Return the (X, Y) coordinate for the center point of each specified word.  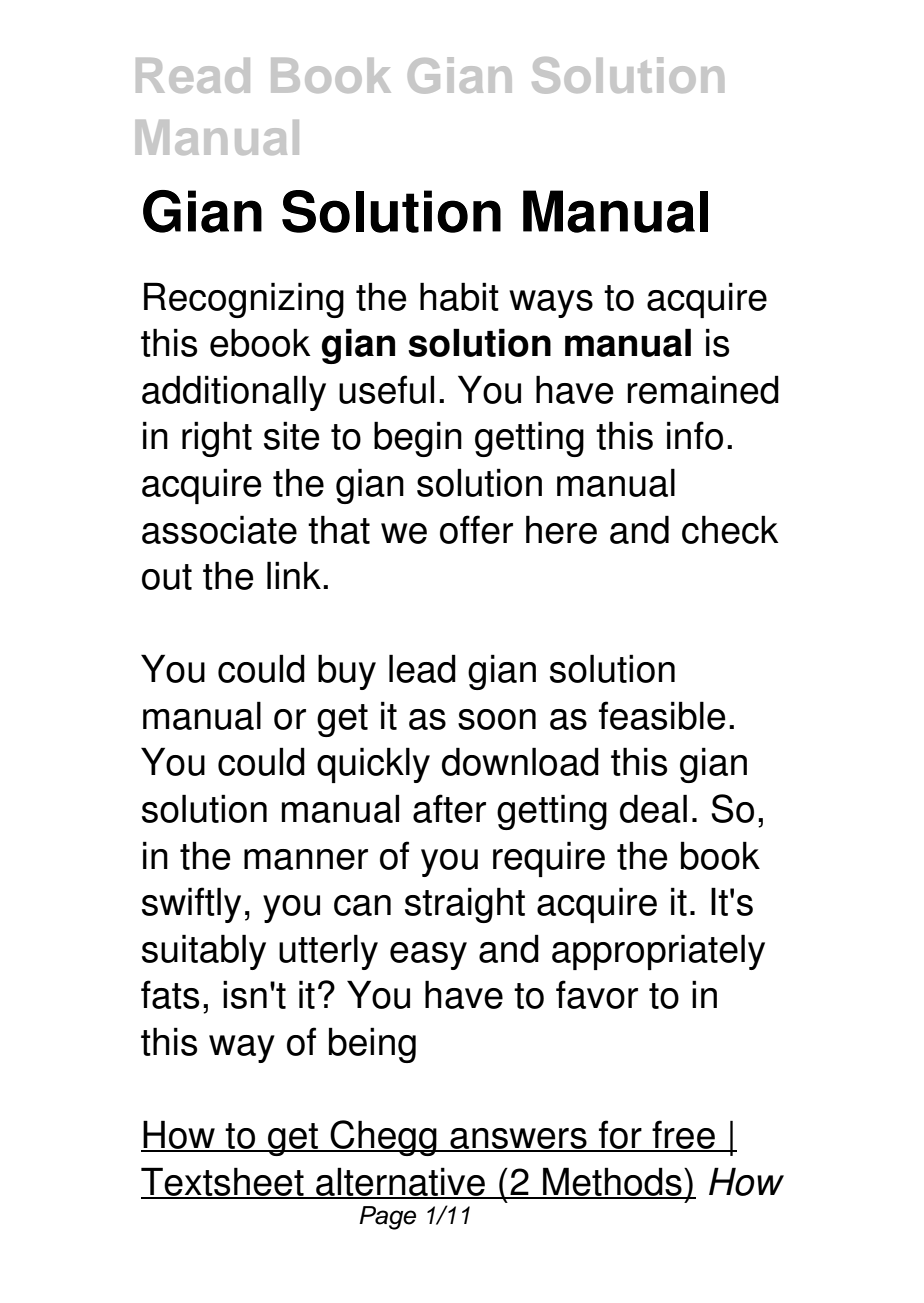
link (295, 575)
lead (422, 668)
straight (465, 905)
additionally (234, 393)
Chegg (384, 1138)
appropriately (658, 952)
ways (551, 304)
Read (193, 75)
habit (459, 296)
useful (386, 389)
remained (703, 389)
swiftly (191, 905)
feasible (662, 715)
